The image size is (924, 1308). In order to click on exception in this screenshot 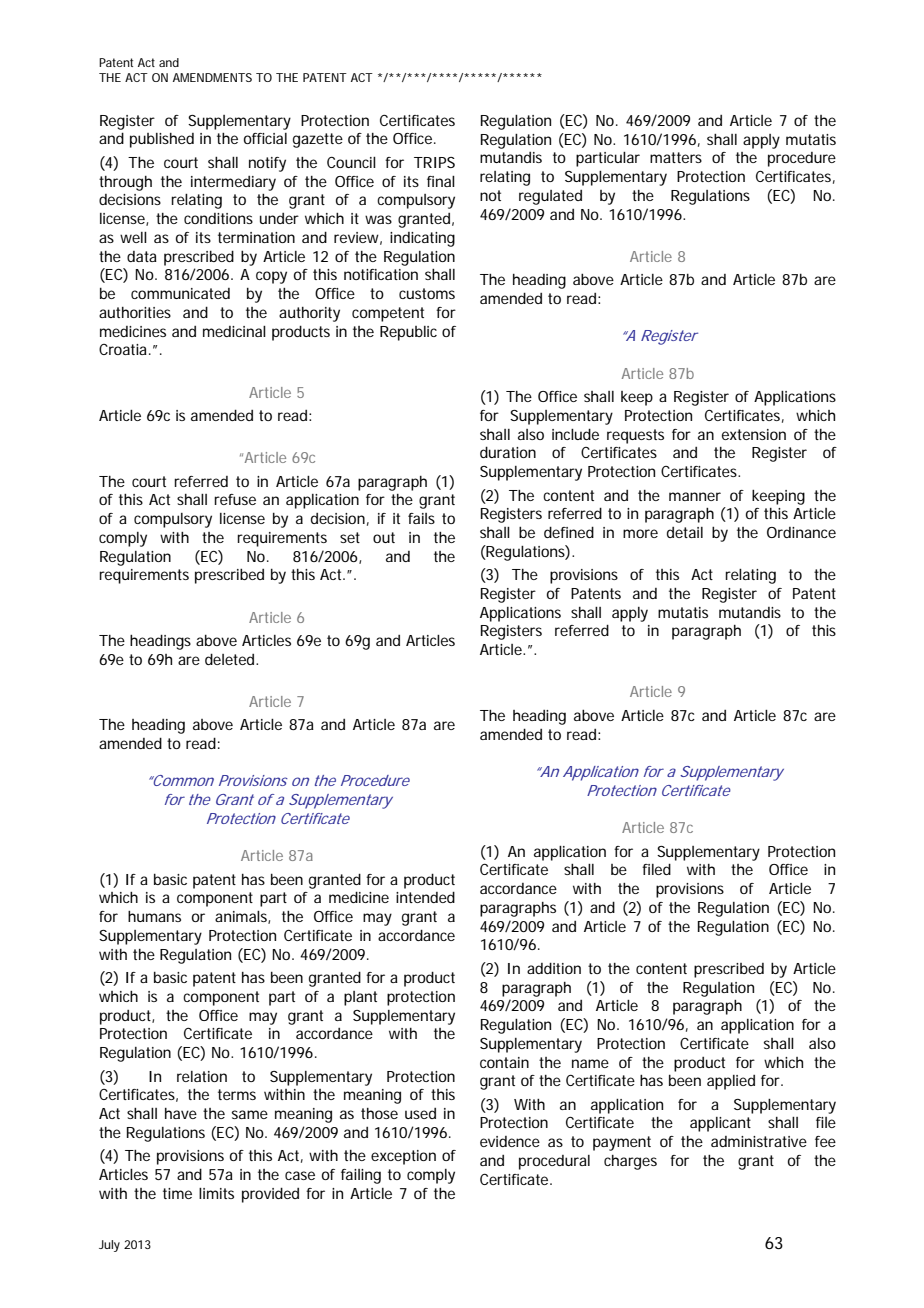, I will do `click(403, 1157)`.
